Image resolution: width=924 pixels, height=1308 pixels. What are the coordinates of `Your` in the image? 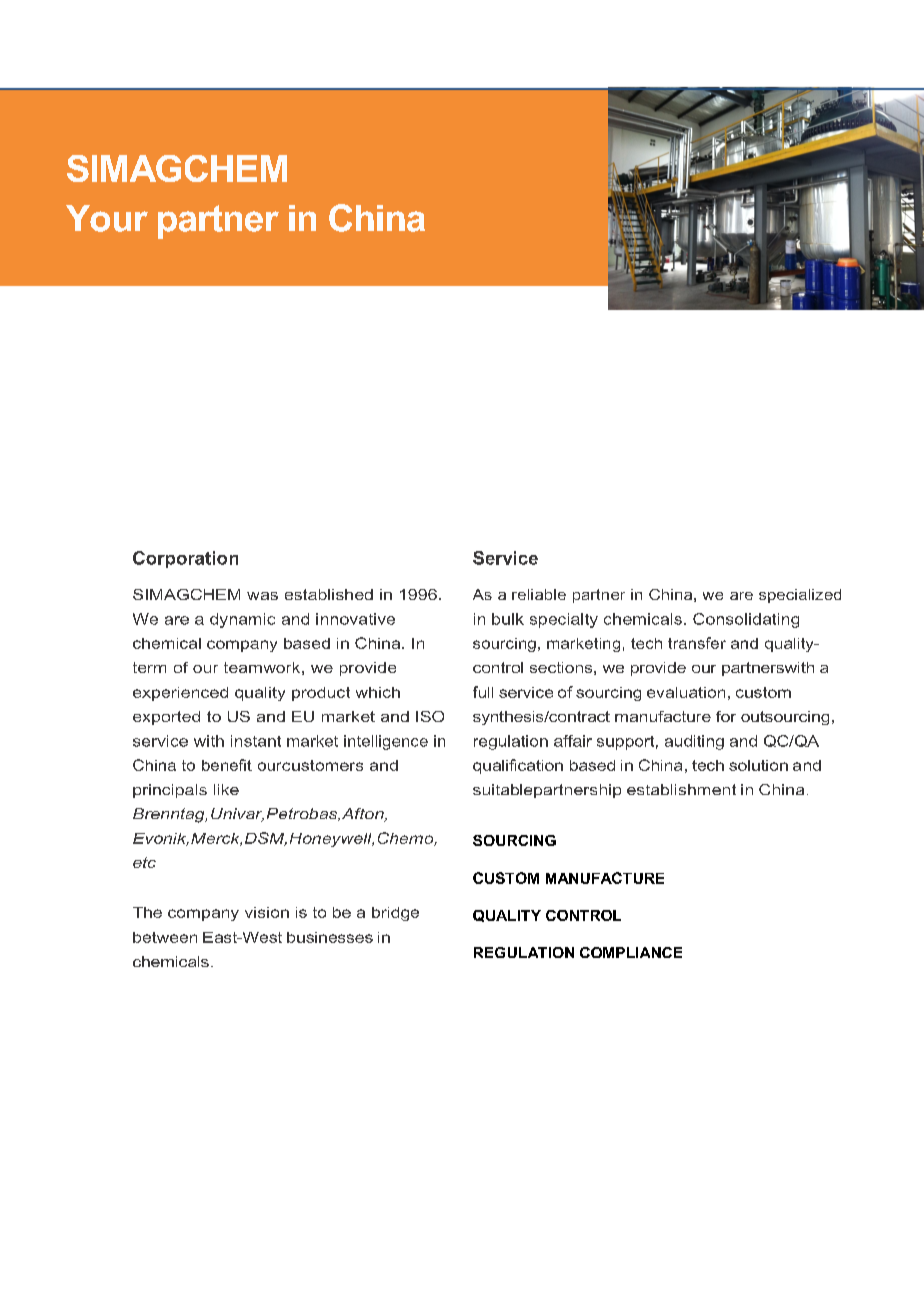 It's located at (107, 218).
